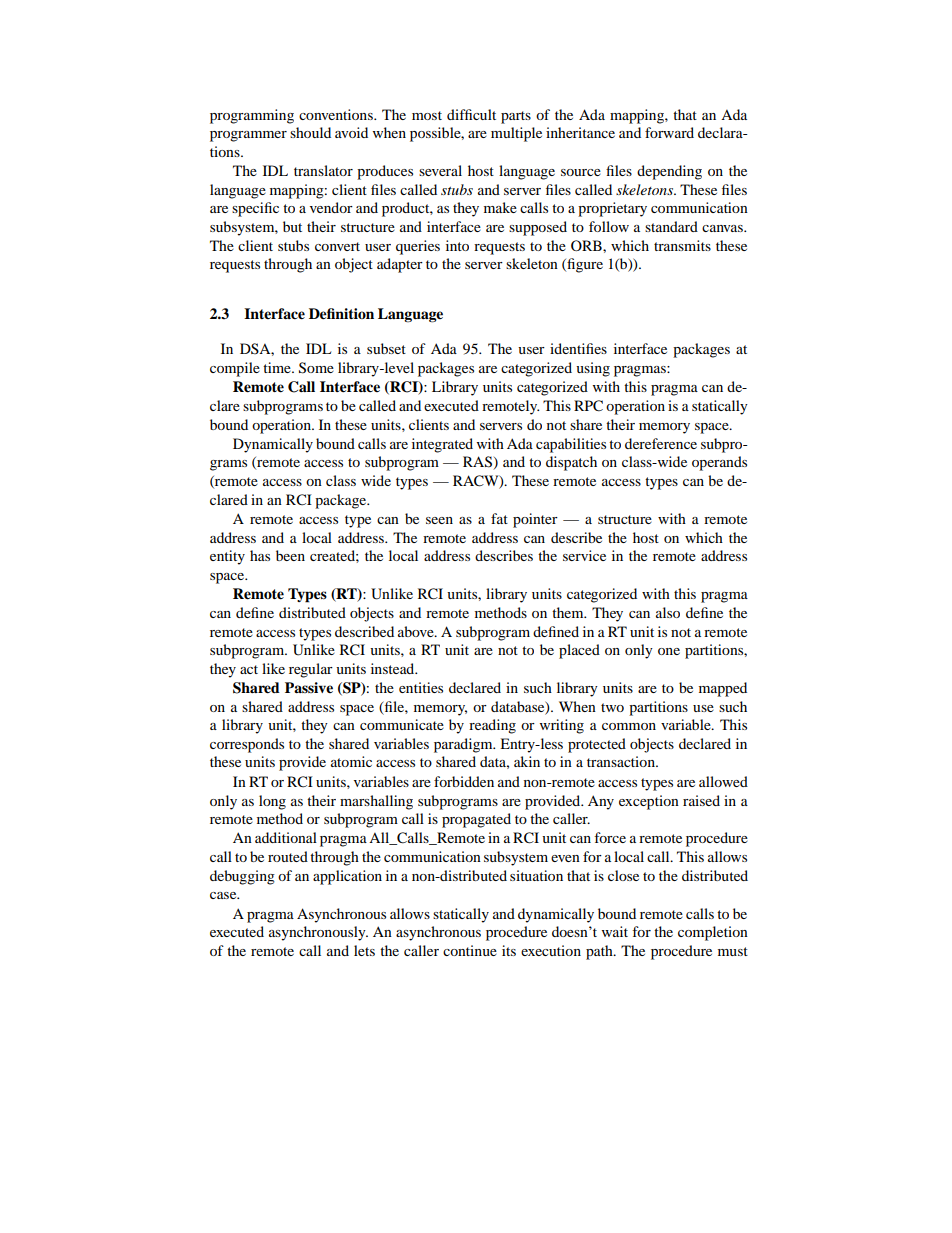  I want to click on service, so click(584, 555).
